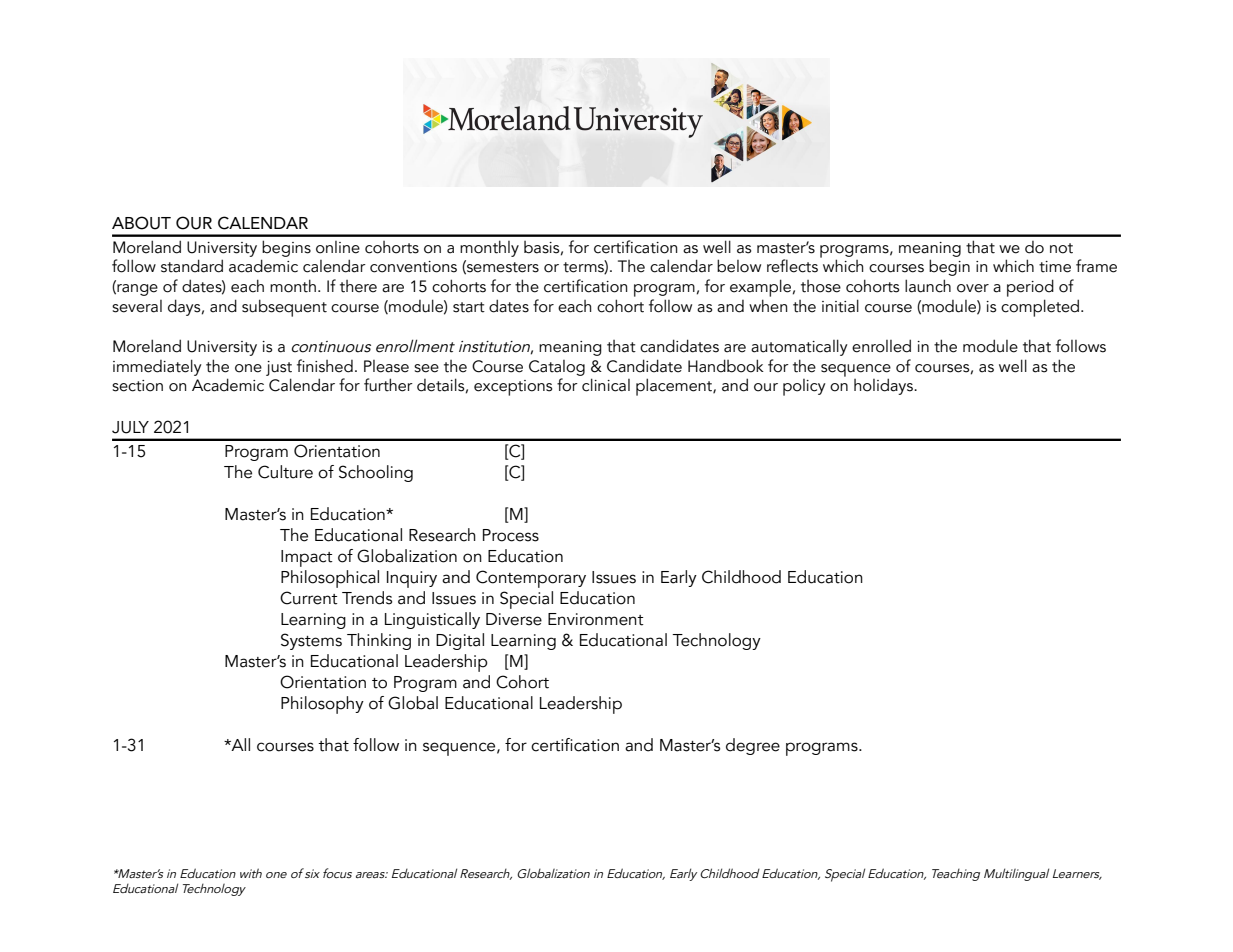  I want to click on below, so click(739, 266).
